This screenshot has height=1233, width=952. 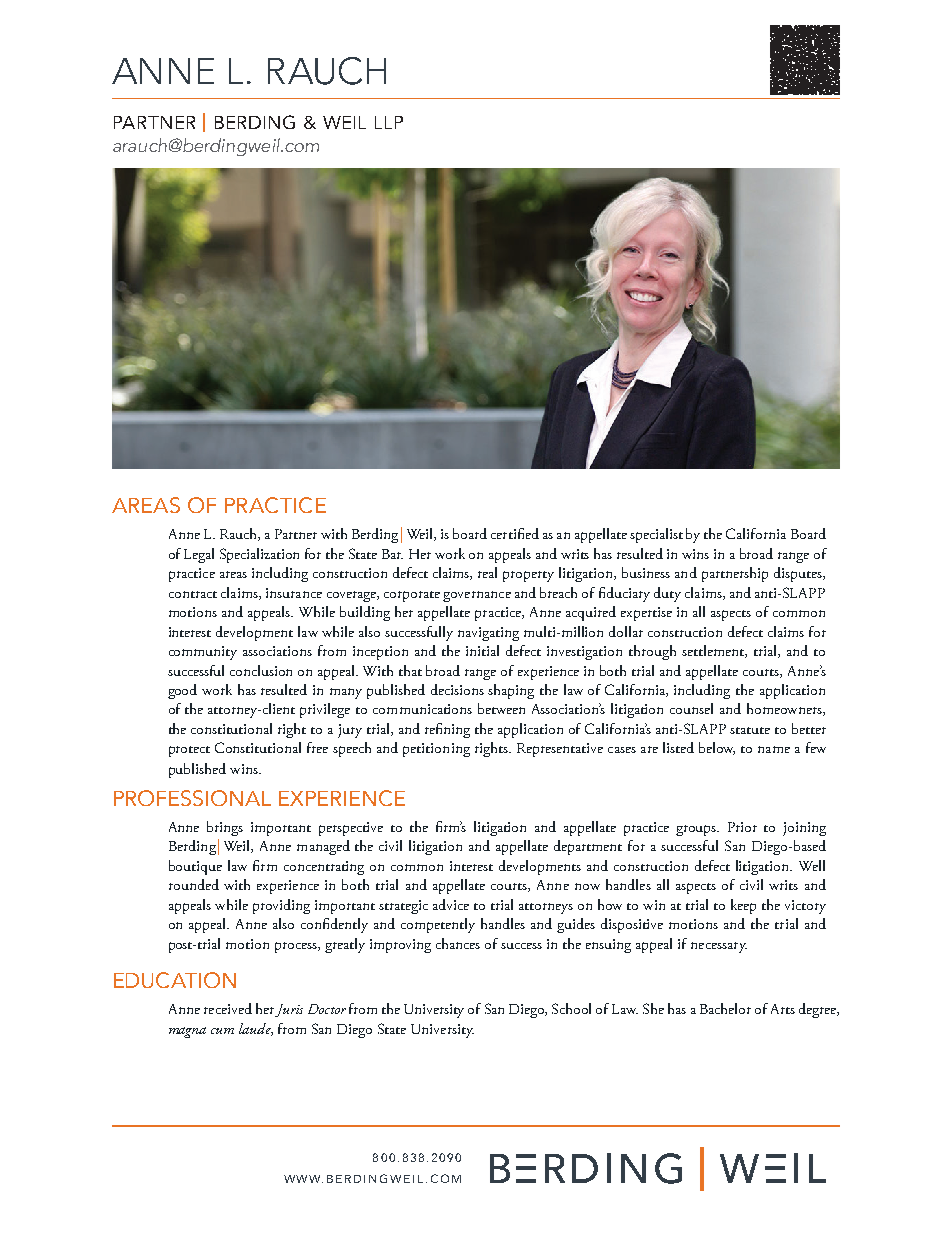 What do you see at coordinates (750, 730) in the screenshot?
I see `statute` at bounding box center [750, 730].
